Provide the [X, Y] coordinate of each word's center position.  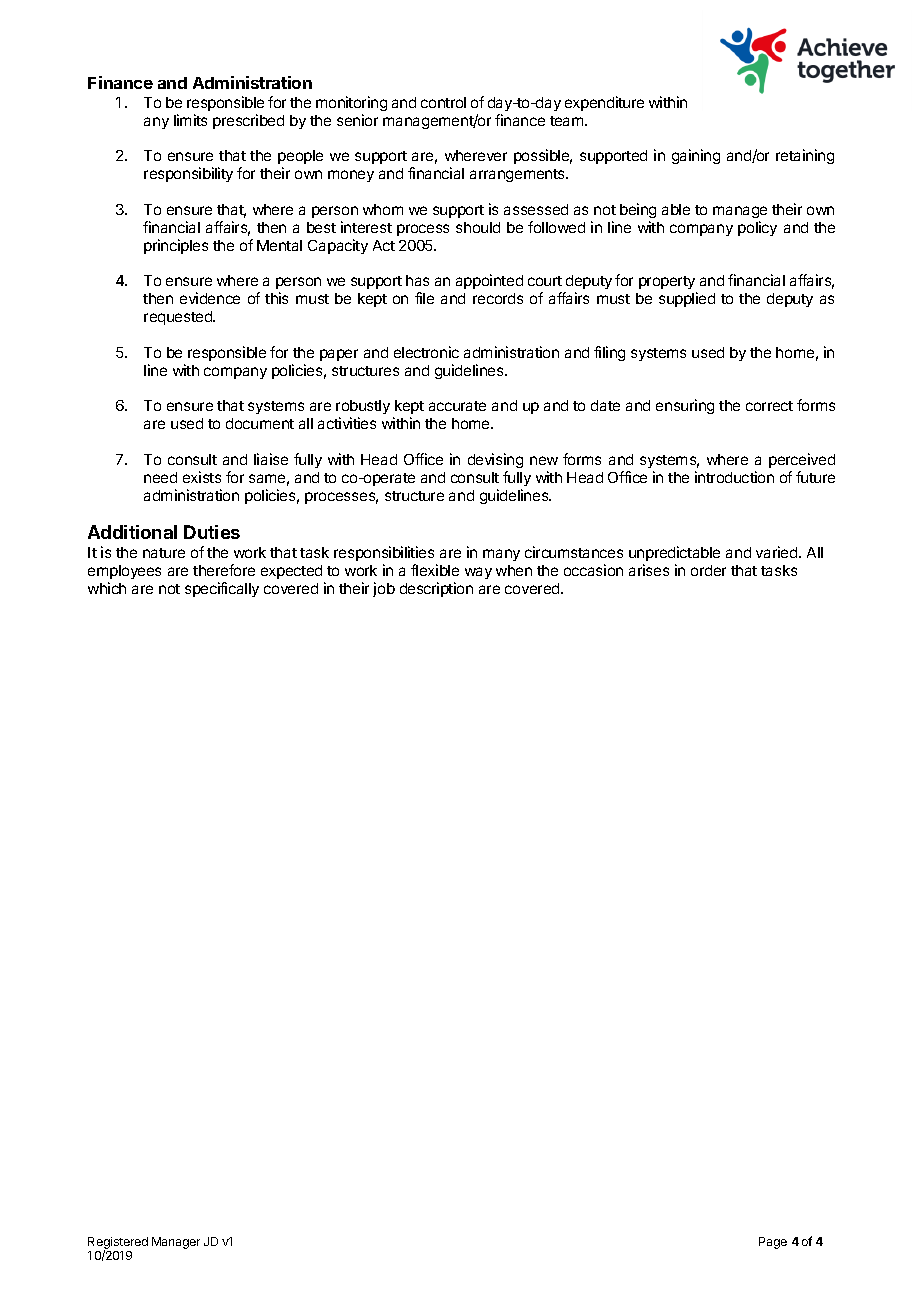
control [443, 102]
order [708, 570]
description [436, 589]
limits [190, 120]
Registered [118, 1244]
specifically [222, 589]
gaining [696, 156]
